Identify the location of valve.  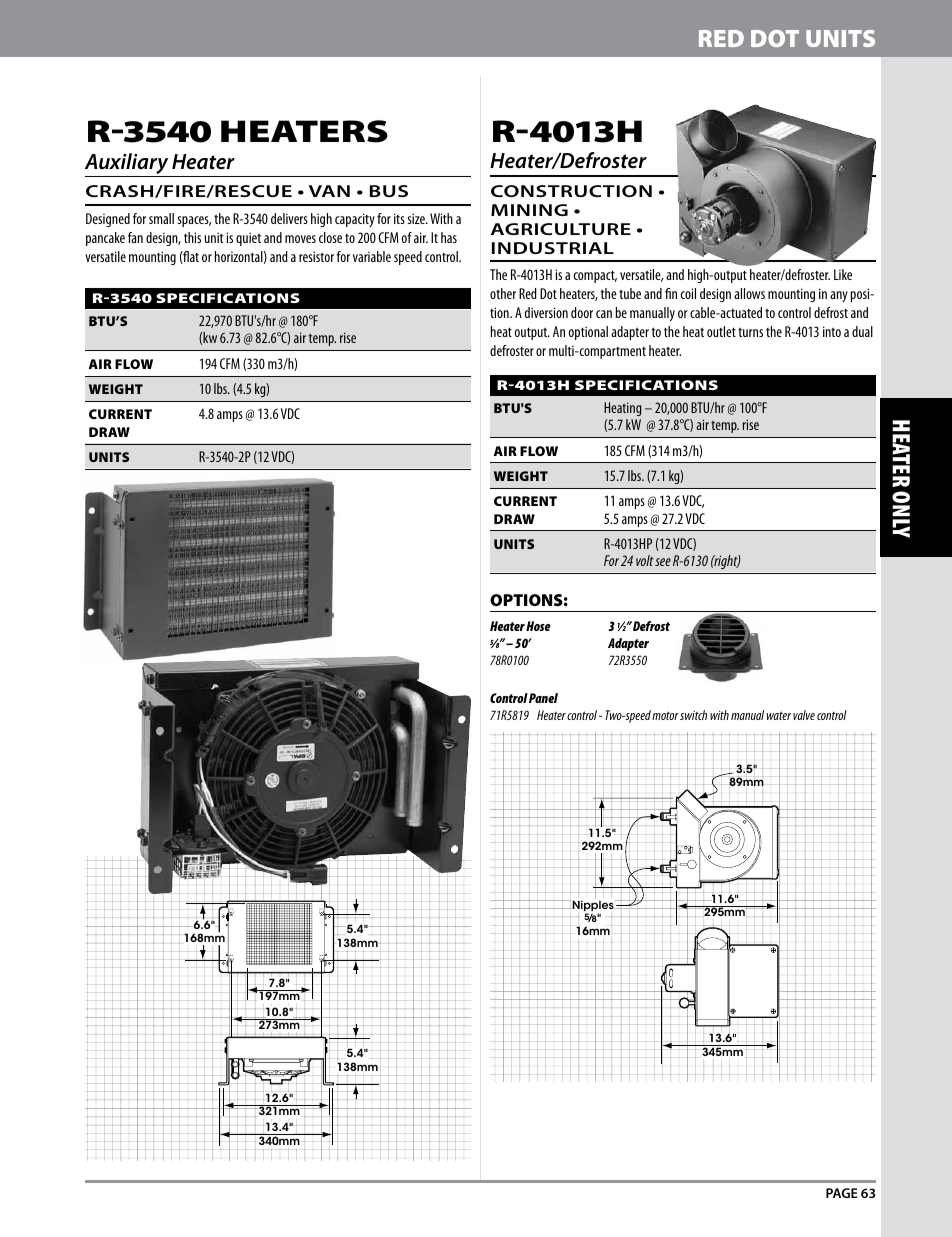
(804, 715).
